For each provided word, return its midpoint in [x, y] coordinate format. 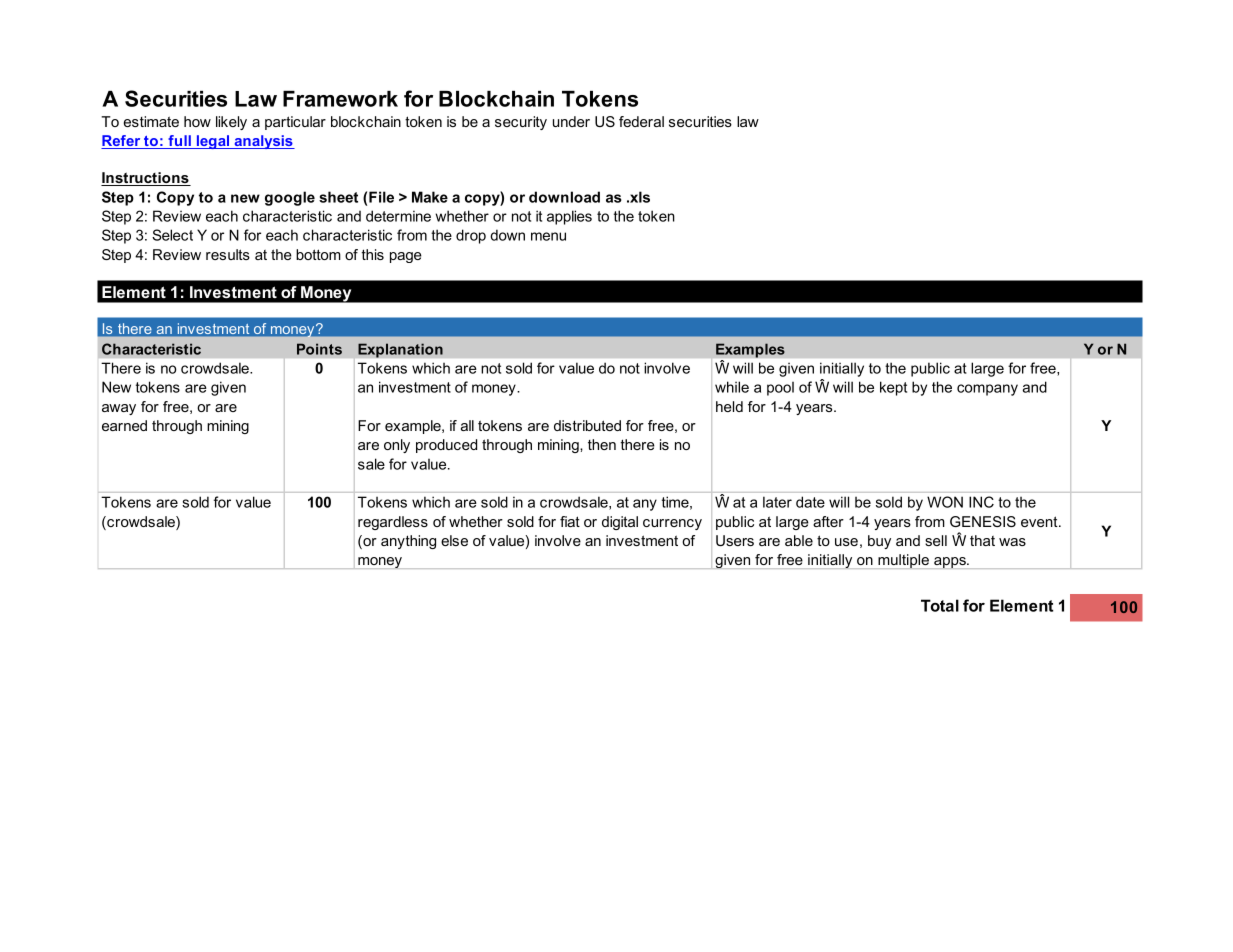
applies [569, 217]
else [454, 540]
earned [124, 425]
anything [408, 542]
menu [548, 236]
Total [940, 605]
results [228, 254]
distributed [587, 425]
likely [231, 123]
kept [893, 388]
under [571, 121]
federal [641, 121]
